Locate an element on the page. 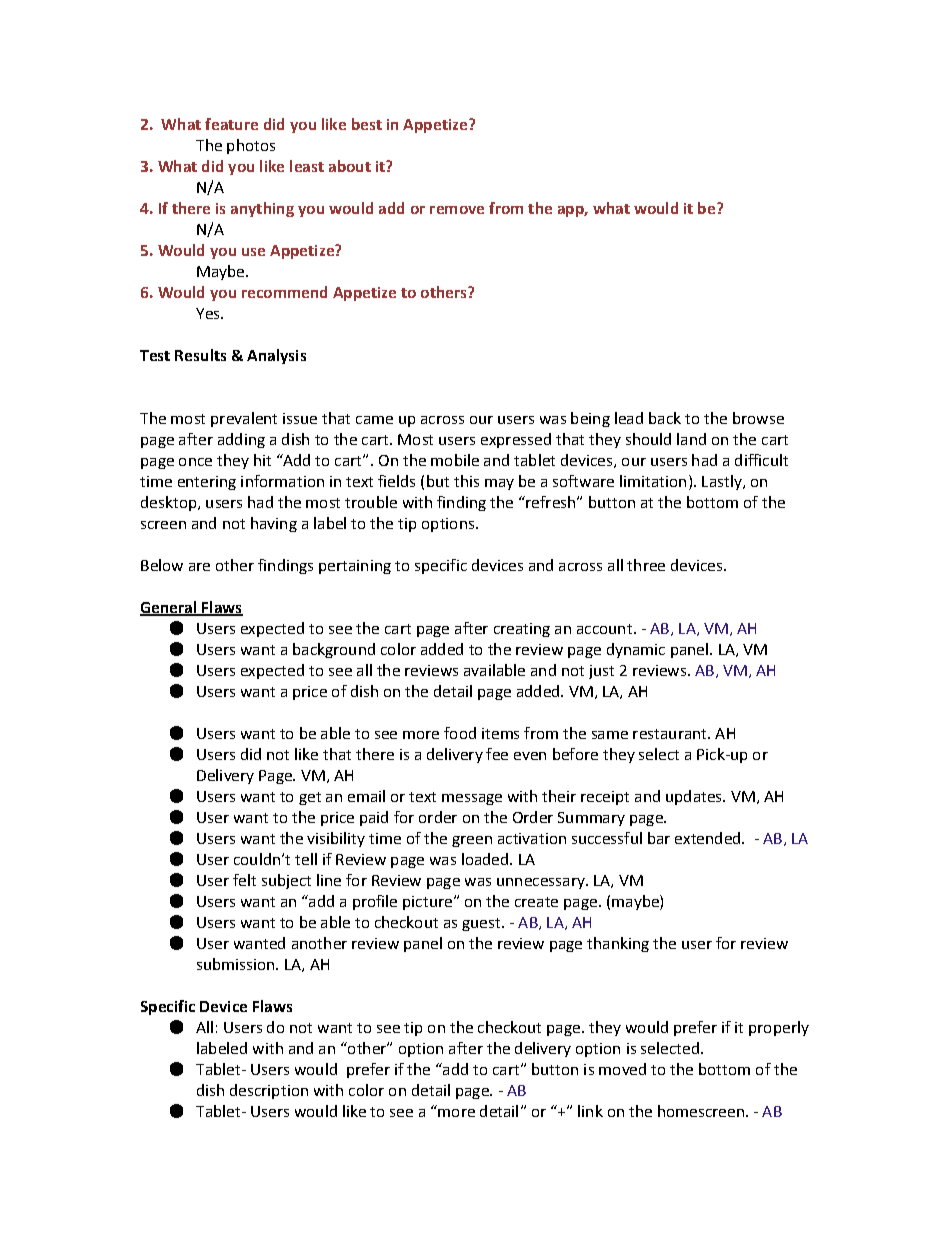 This image has width=952, height=1233. creating is located at coordinates (522, 630).
